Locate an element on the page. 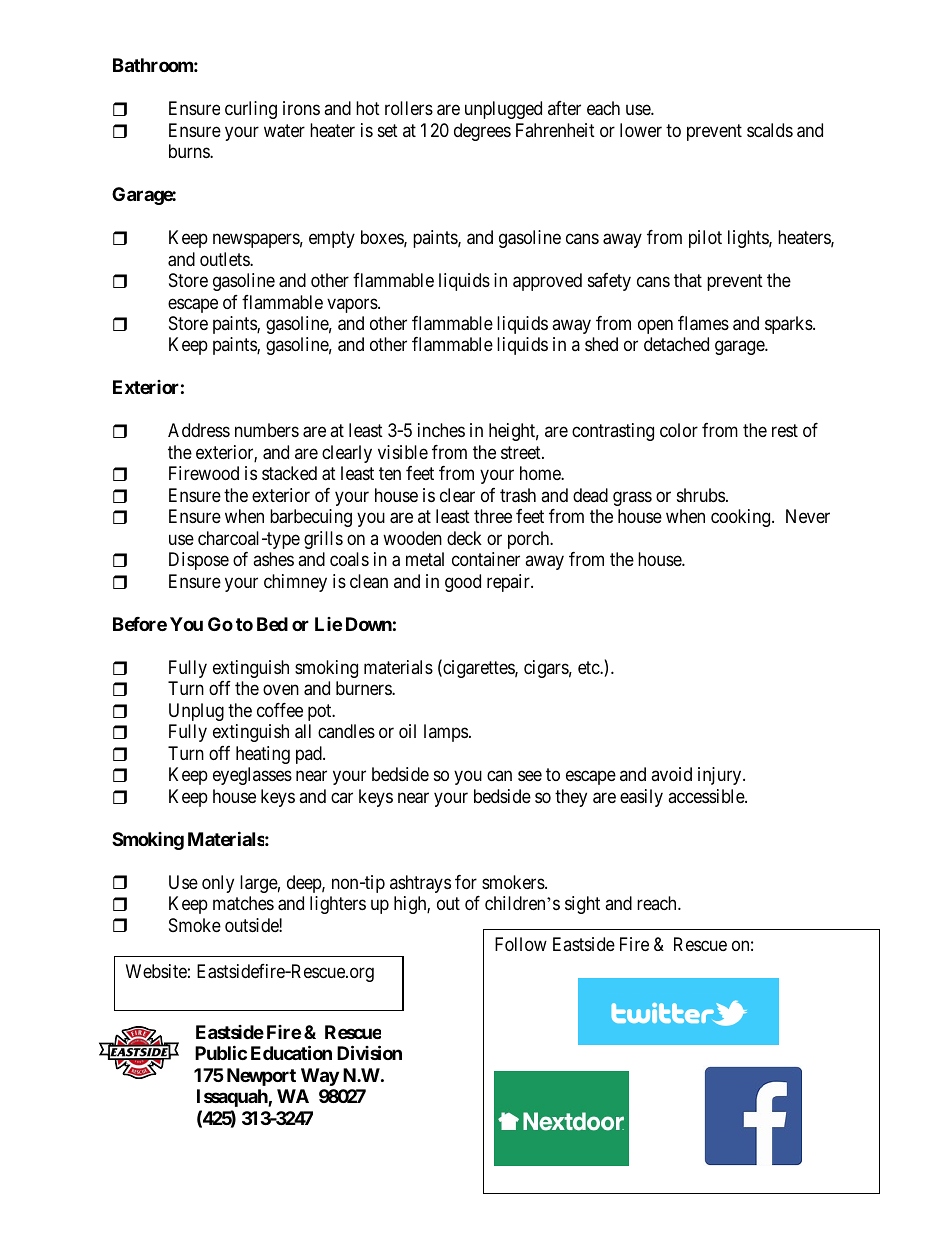  Education is located at coordinates (291, 1053).
